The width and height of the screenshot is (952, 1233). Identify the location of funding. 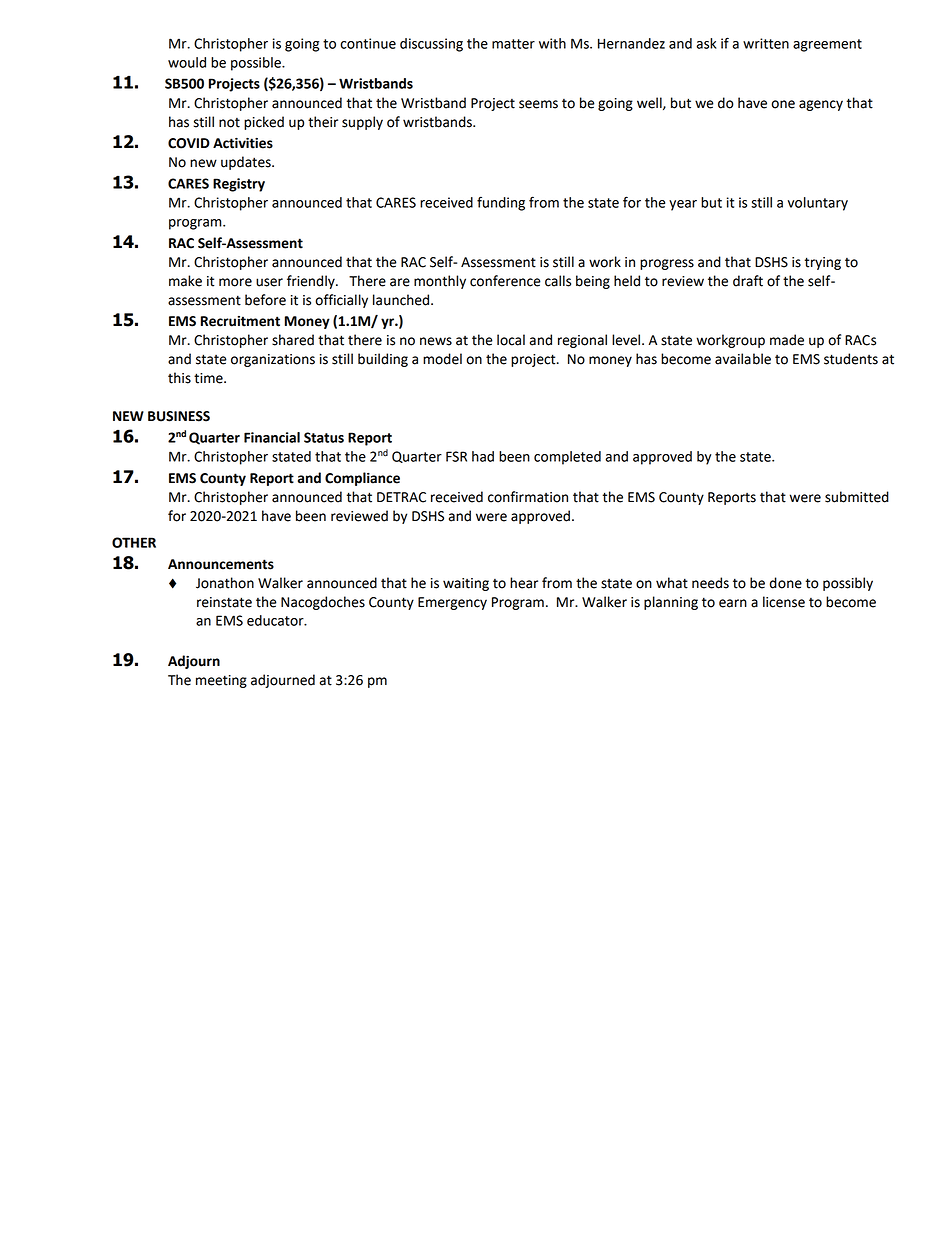
(501, 203).
